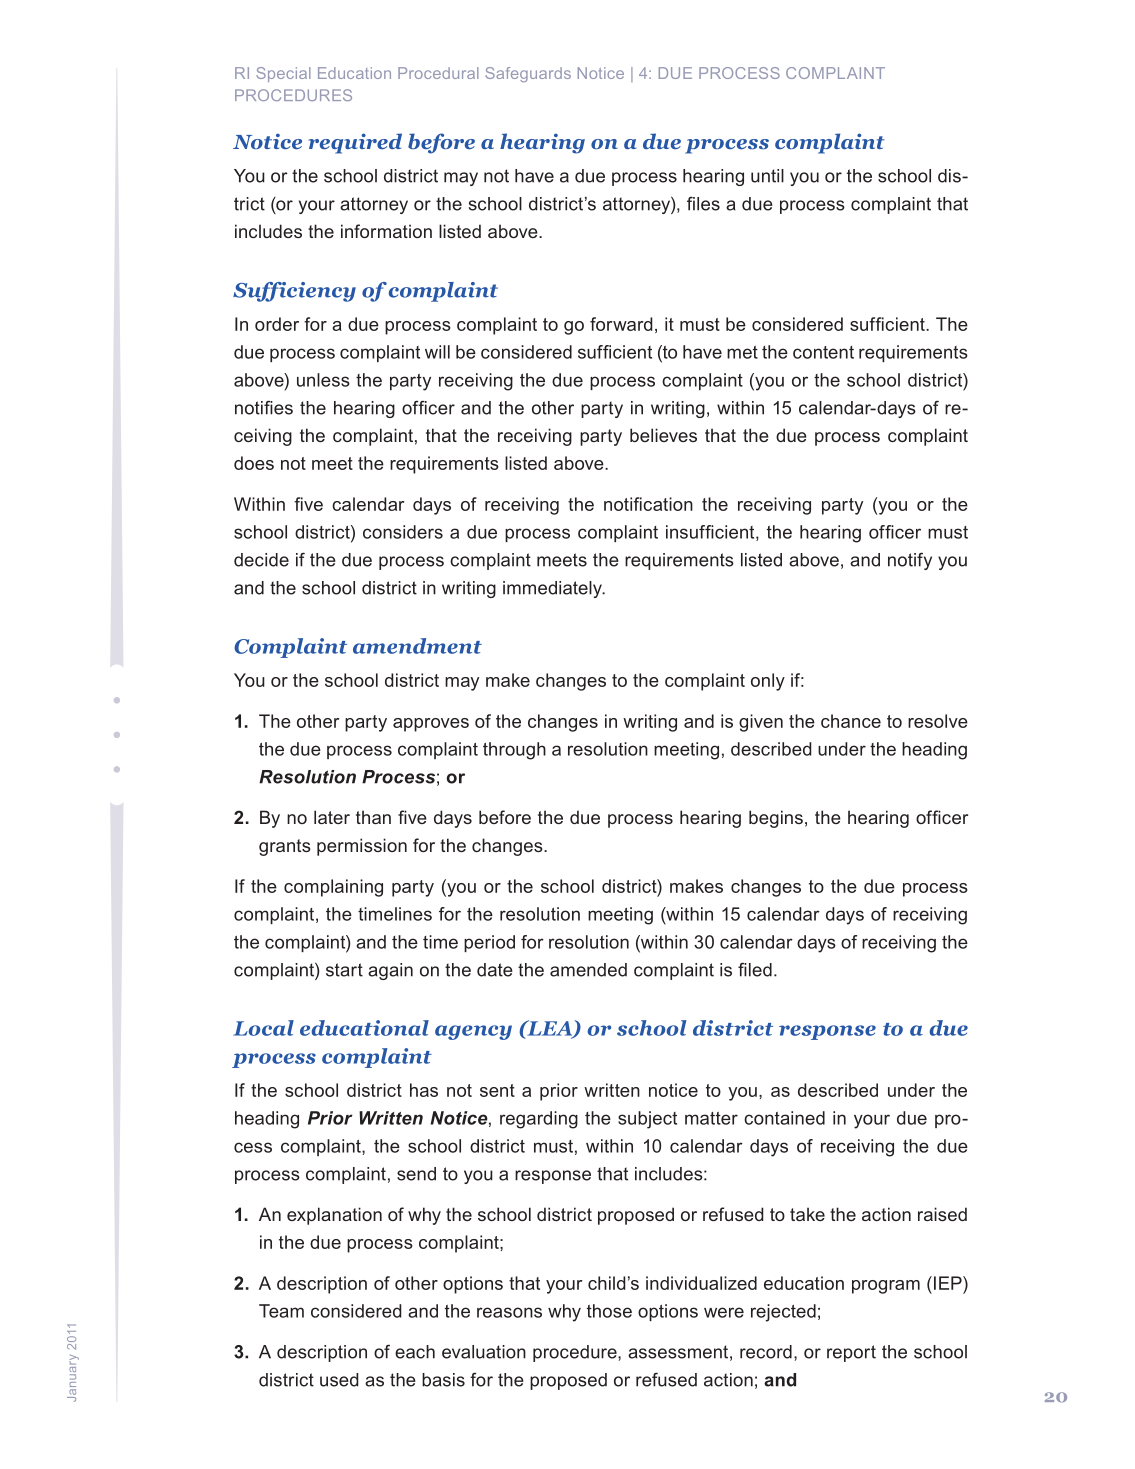 Image resolution: width=1135 pixels, height=1469 pixels. Describe the element at coordinates (767, 176) in the page. I see `until` at that location.
